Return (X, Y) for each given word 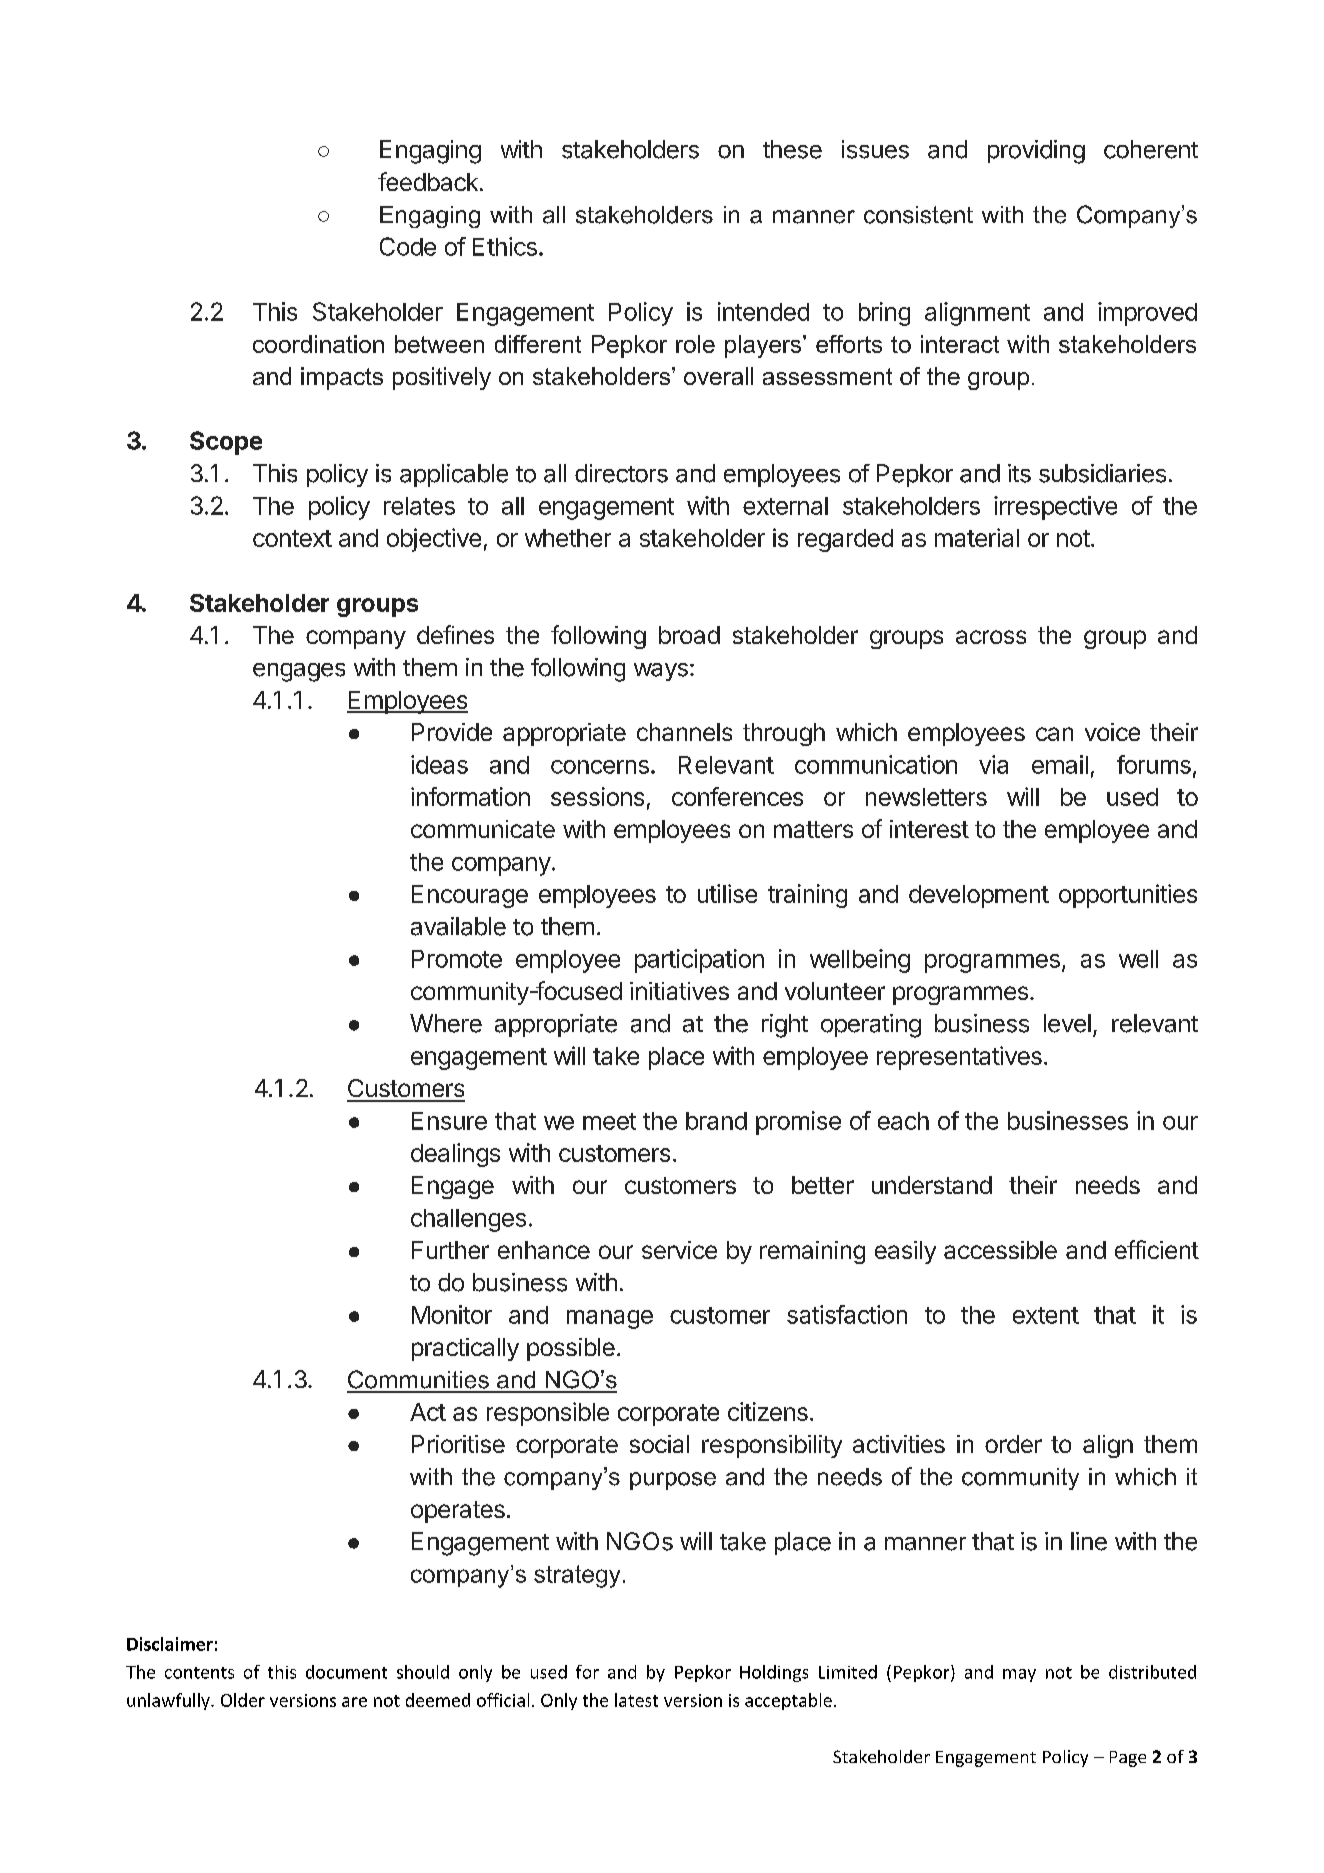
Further (450, 1250)
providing (1036, 152)
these (792, 149)
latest (636, 1700)
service (679, 1250)
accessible (1000, 1250)
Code (408, 246)
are (354, 1702)
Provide (452, 732)
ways (661, 672)
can (1054, 734)
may (1019, 1675)
